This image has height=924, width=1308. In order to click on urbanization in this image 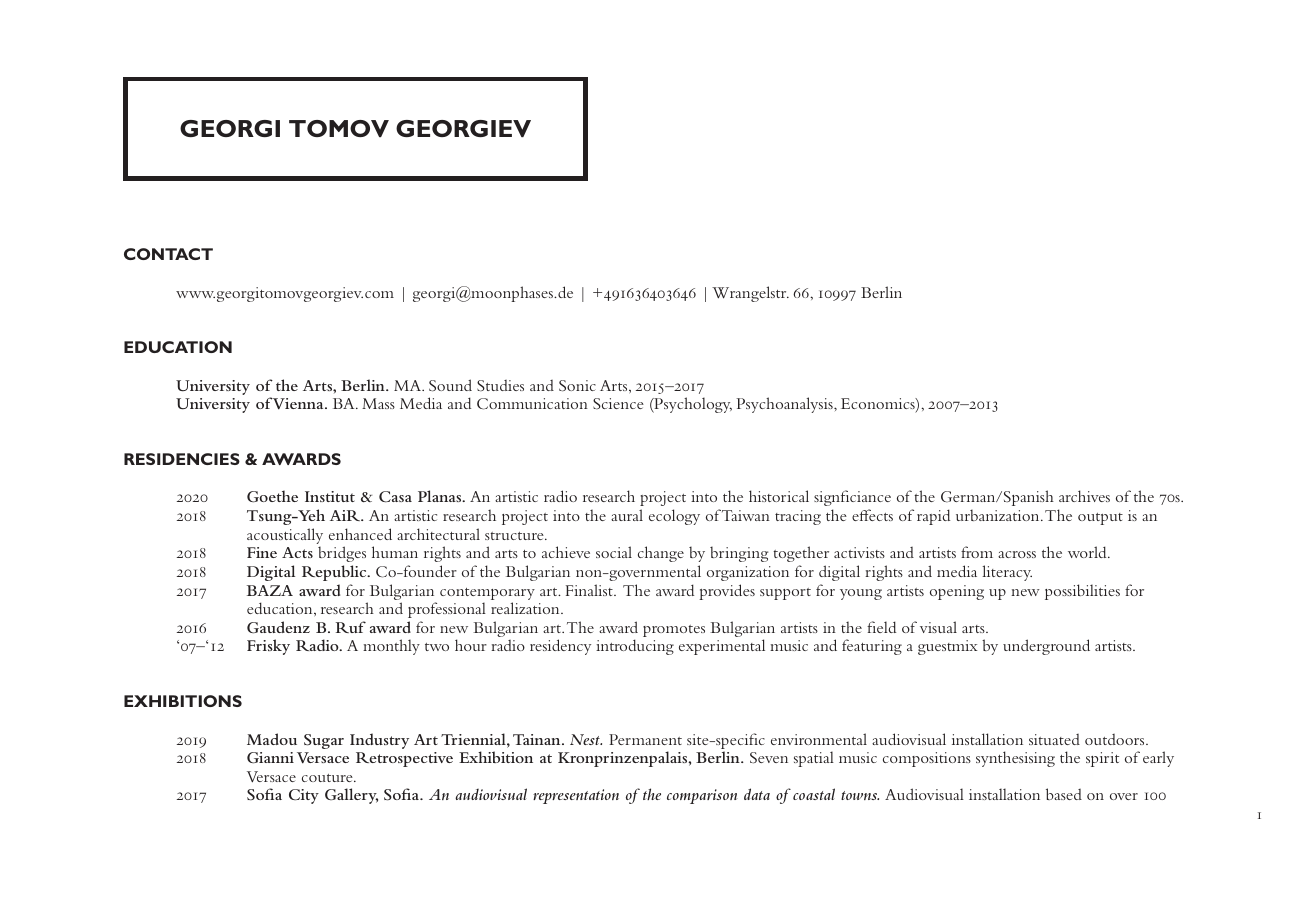, I will do `click(999, 515)`.
